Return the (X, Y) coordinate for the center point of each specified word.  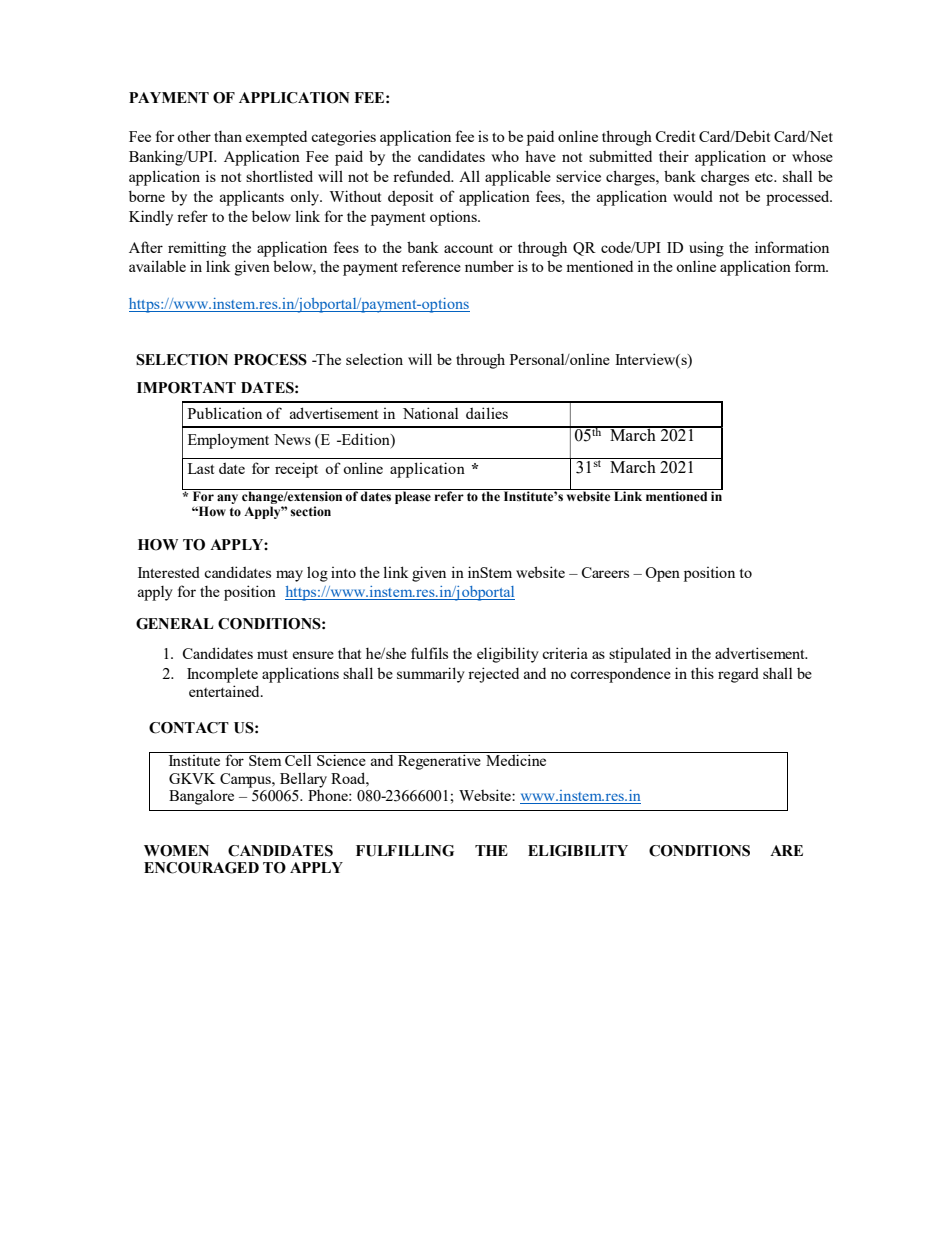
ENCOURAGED (201, 868)
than (228, 136)
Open (662, 574)
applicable (518, 178)
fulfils (429, 653)
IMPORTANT (186, 388)
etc (765, 177)
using (706, 249)
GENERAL (174, 624)
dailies (487, 413)
